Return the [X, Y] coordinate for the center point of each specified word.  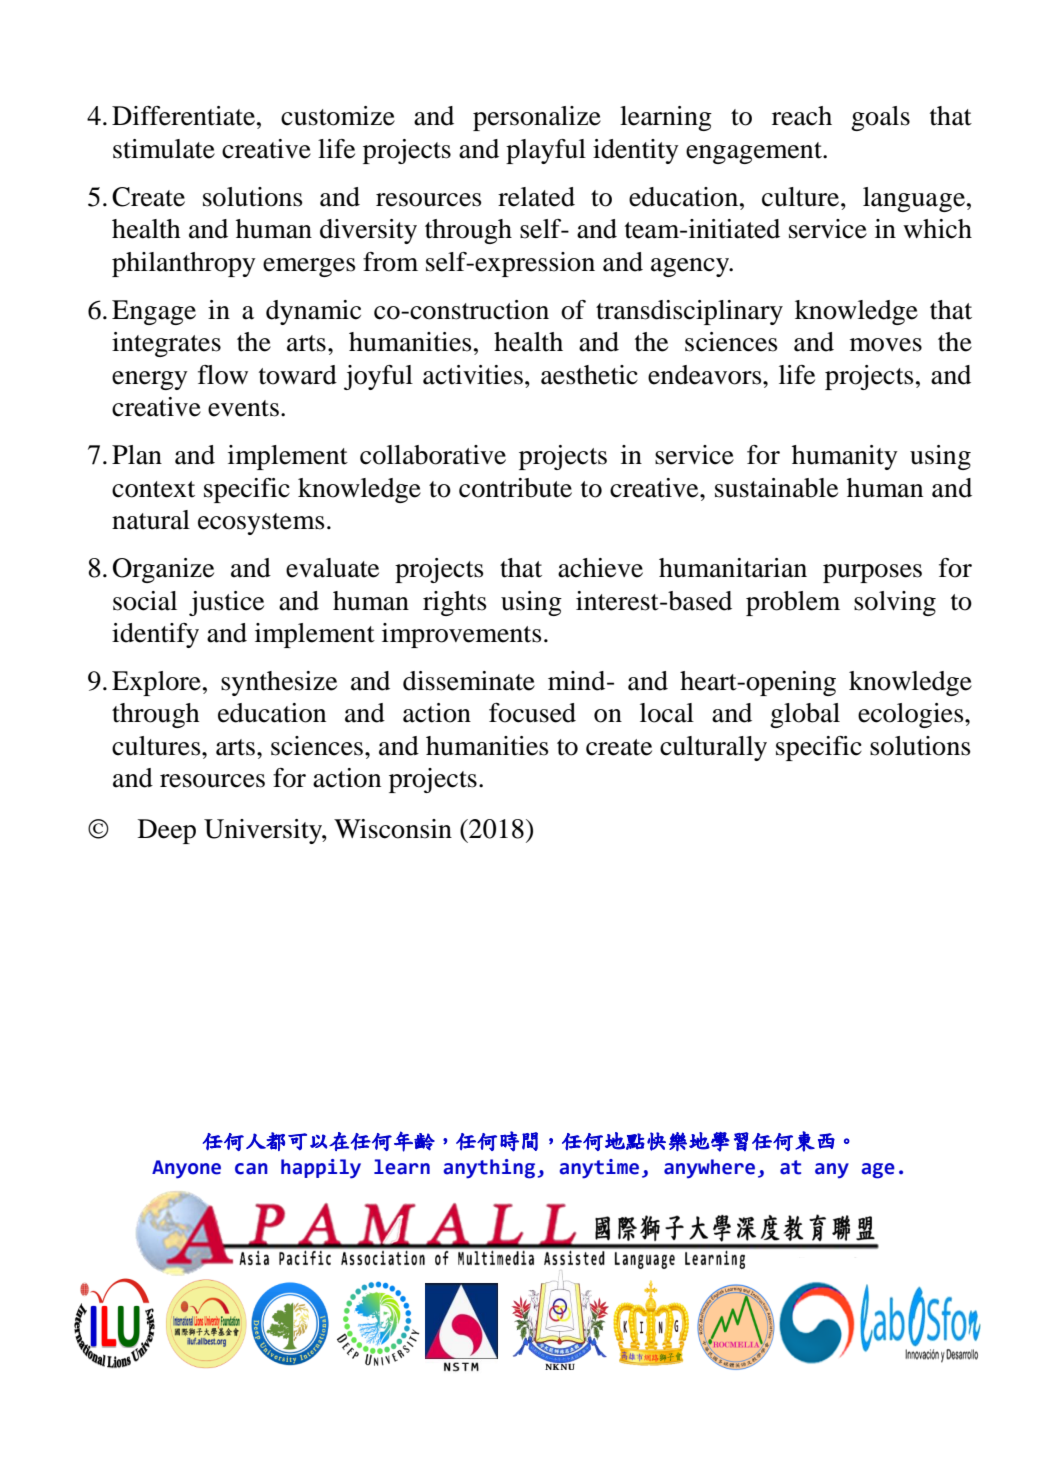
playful [546, 151]
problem [793, 603]
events [243, 408]
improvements [462, 635]
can [251, 1169]
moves [886, 345]
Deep [167, 831]
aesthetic [589, 375]
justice [226, 603]
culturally [713, 748]
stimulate [164, 149]
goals [880, 118]
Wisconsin [393, 829]
